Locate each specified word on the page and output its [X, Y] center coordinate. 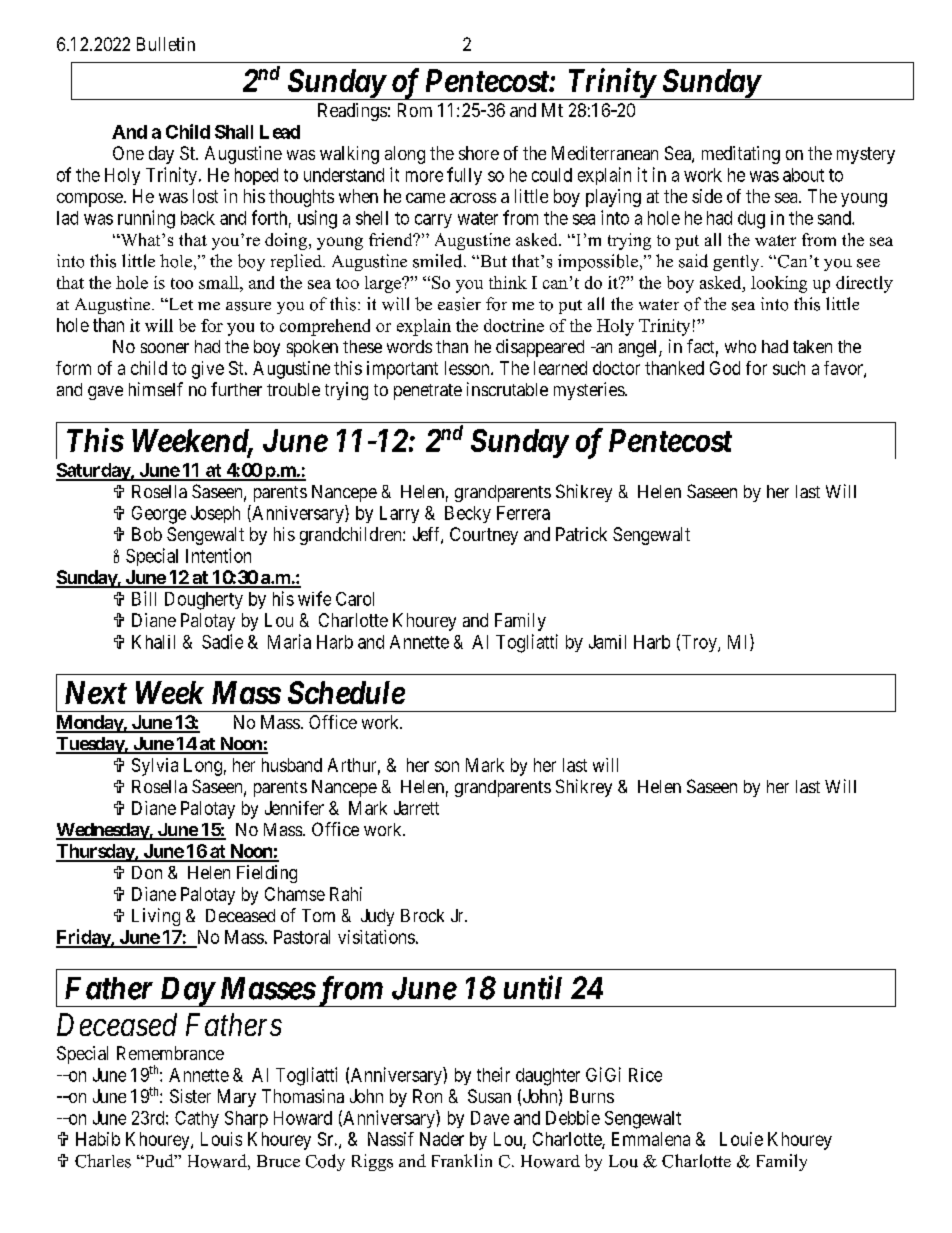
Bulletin [166, 44]
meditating [741, 155]
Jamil [607, 642]
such [789, 368]
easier [459, 304]
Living [156, 917]
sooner [165, 348]
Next [96, 692]
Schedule [346, 692]
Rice [645, 1075]
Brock [422, 915]
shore [479, 153]
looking [779, 284]
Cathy [197, 1119]
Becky [468, 514]
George [159, 515]
